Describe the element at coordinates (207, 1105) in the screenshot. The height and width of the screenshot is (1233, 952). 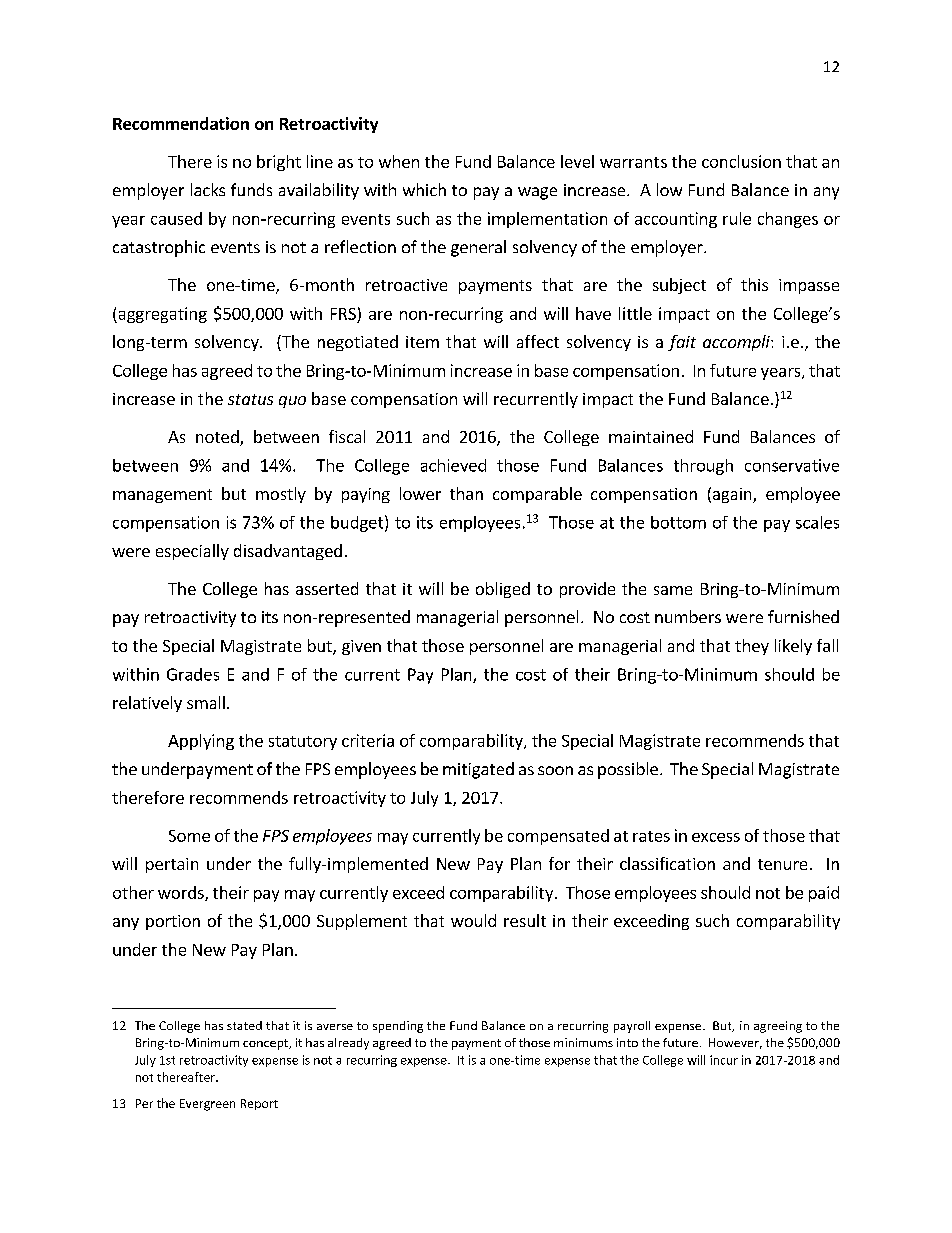
I see `Evergreen` at that location.
